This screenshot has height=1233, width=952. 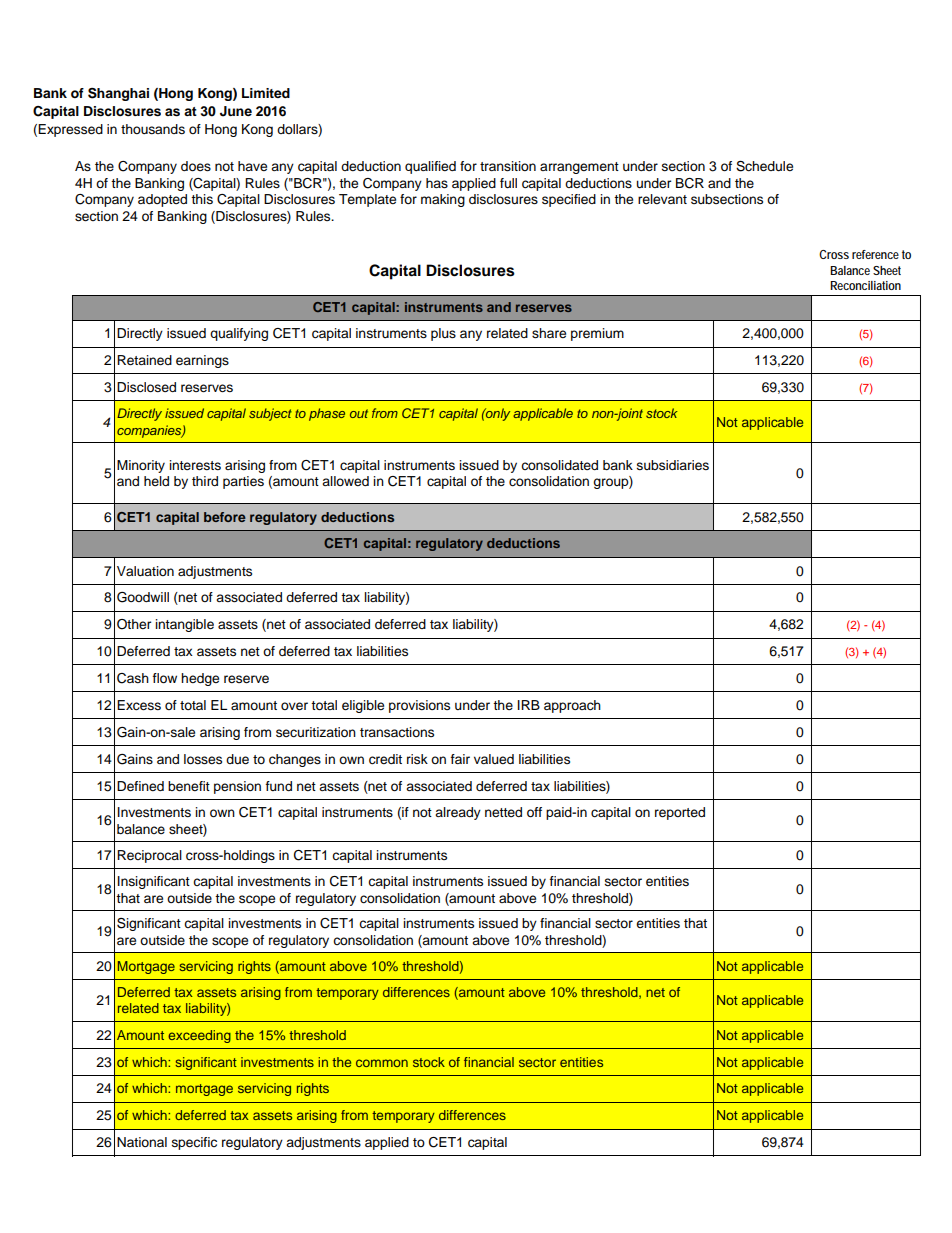 What do you see at coordinates (865, 285) in the screenshot?
I see `Reconciliation` at bounding box center [865, 285].
